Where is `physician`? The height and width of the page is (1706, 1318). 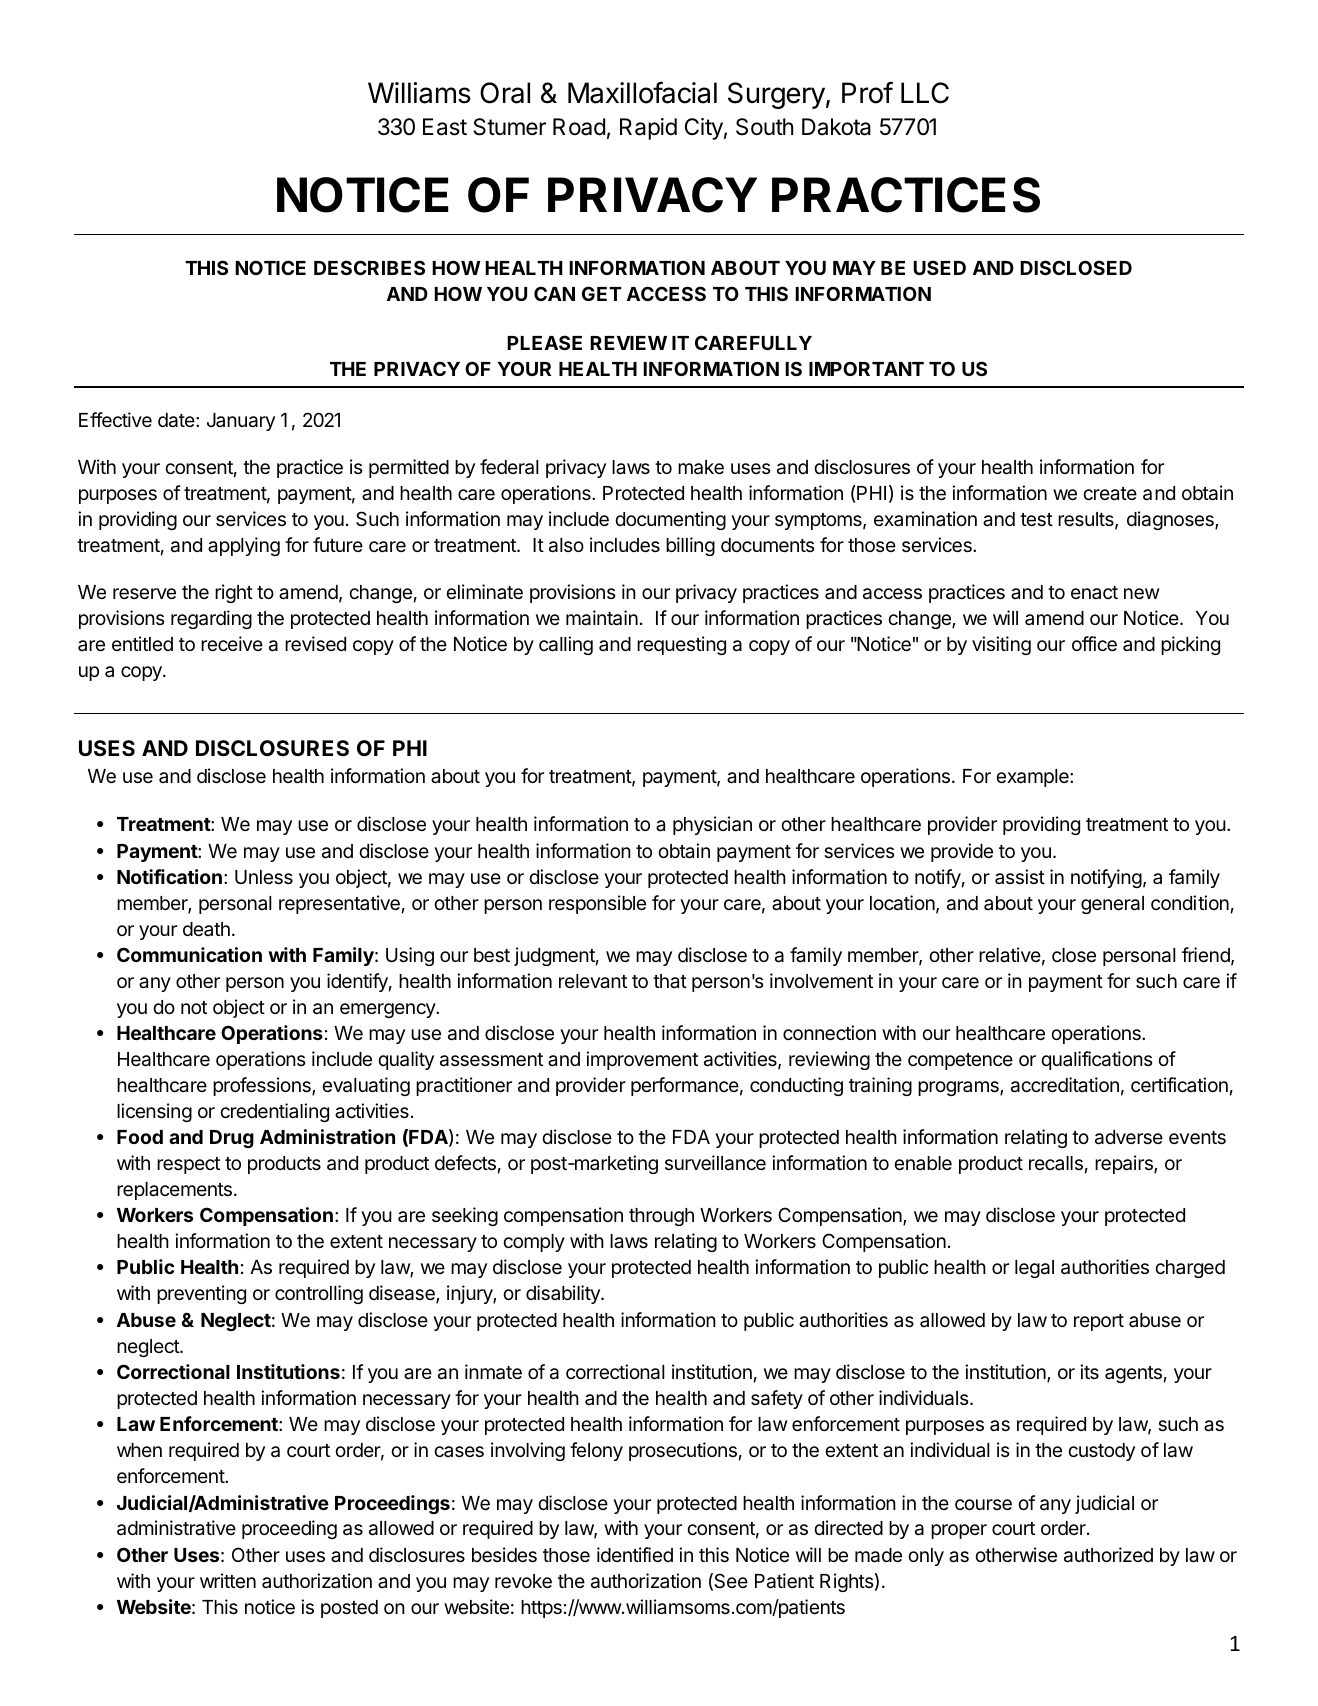
physician is located at coordinates (712, 825).
